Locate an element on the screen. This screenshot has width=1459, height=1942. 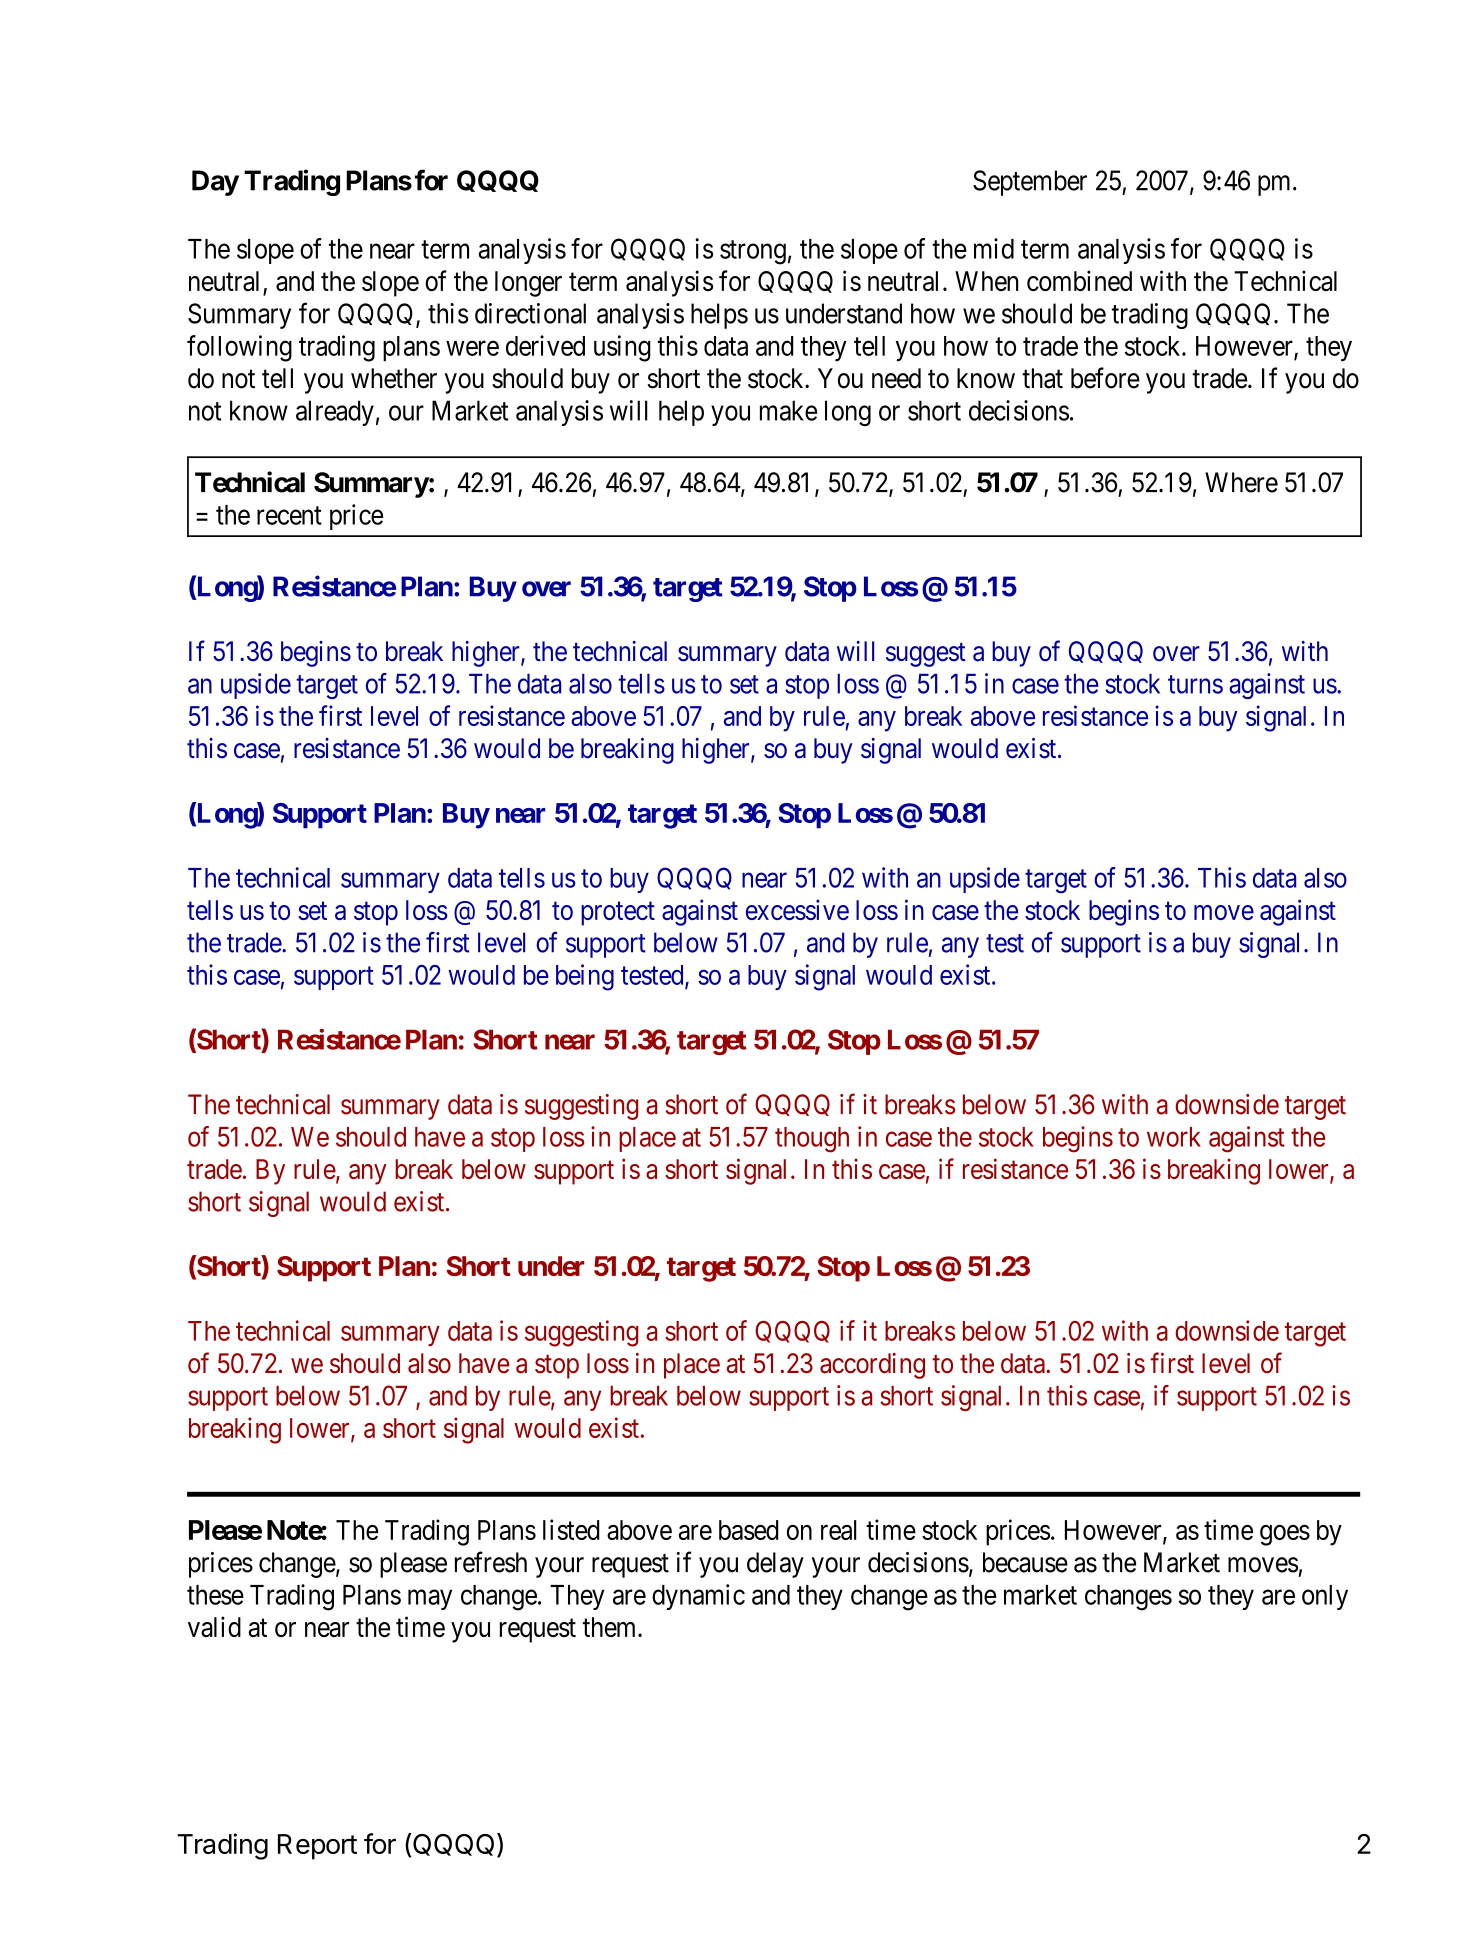
listed is located at coordinates (571, 1529).
